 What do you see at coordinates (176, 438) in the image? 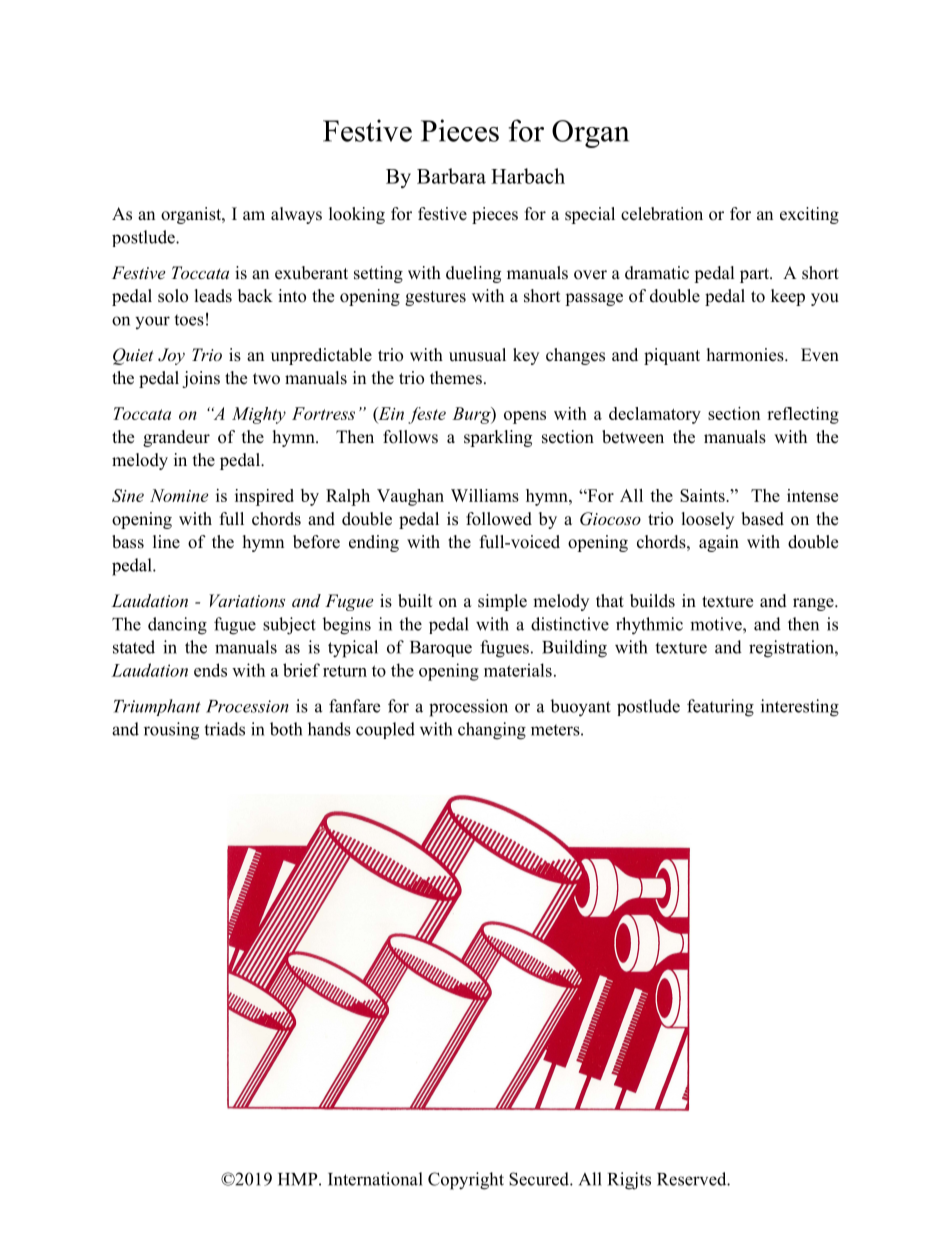
I see `grandeur` at bounding box center [176, 438].
